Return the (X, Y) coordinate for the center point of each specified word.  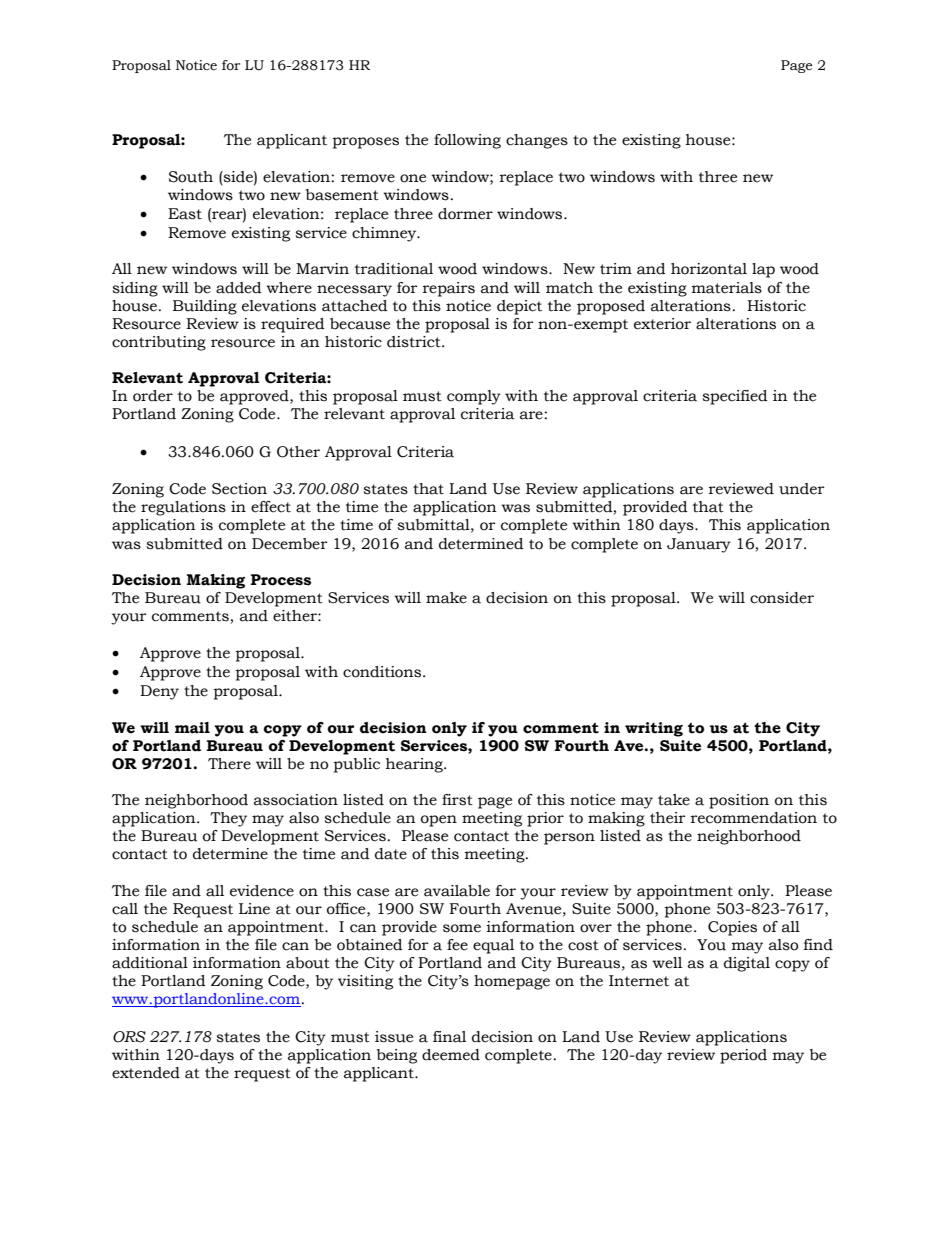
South (191, 177)
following (467, 141)
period (743, 1056)
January (699, 545)
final (449, 1037)
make (446, 598)
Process (281, 580)
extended (146, 1073)
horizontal (709, 269)
